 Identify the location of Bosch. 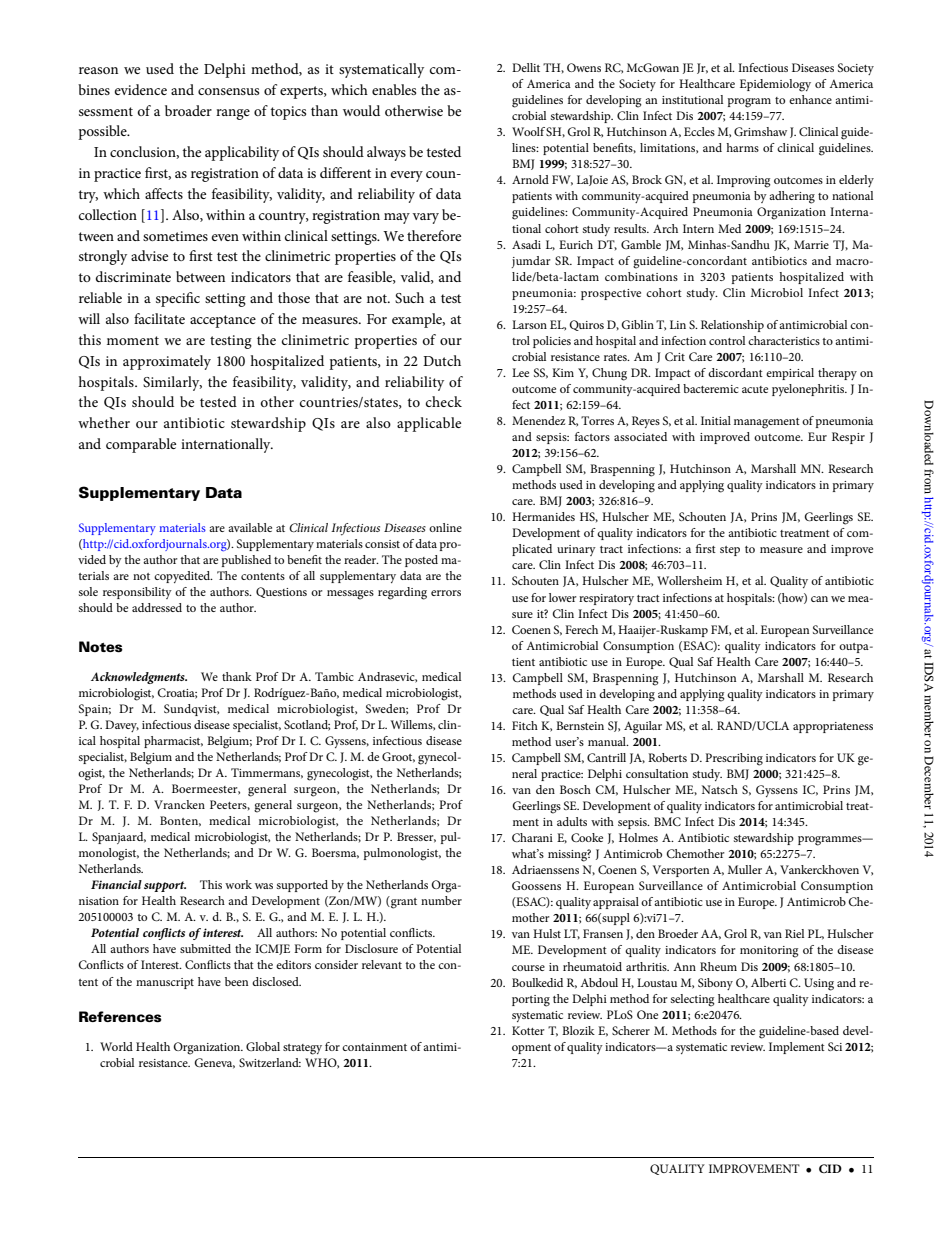
(575, 789).
